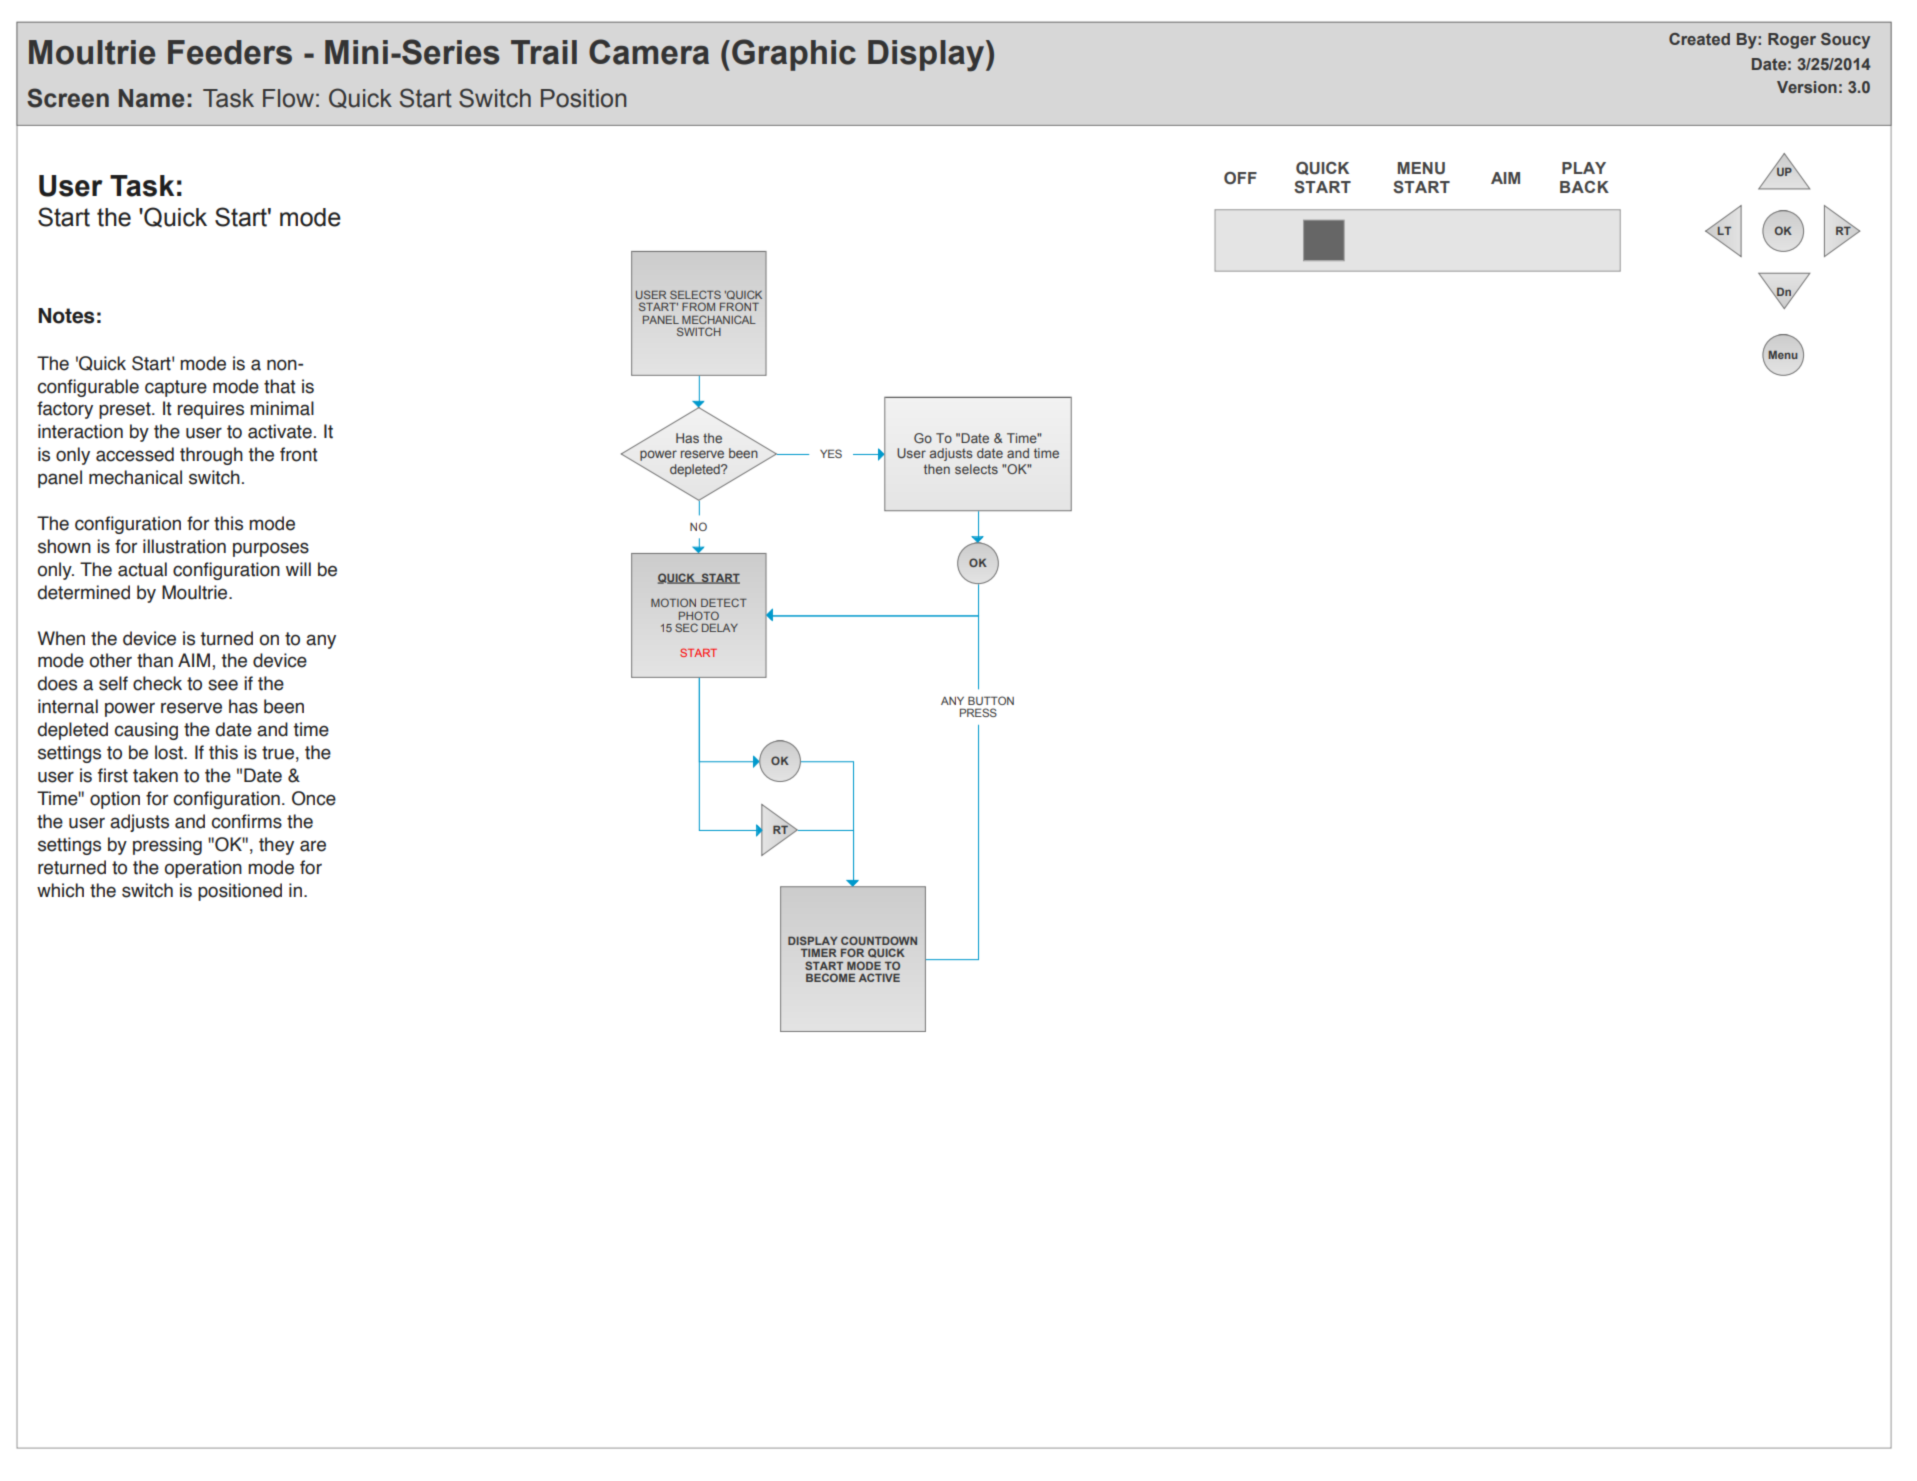  I want to click on Created, so click(1699, 39).
